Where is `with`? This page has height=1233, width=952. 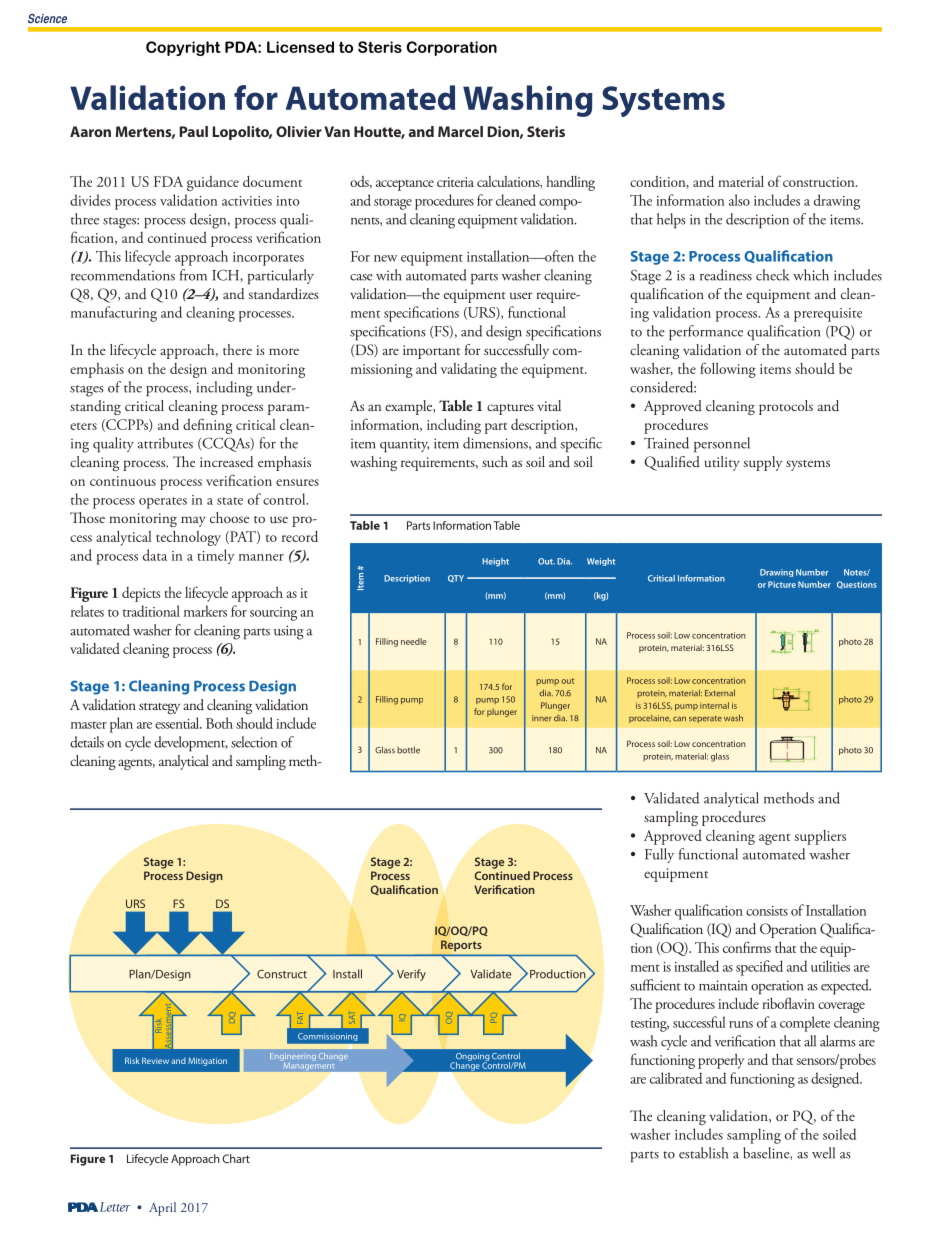 with is located at coordinates (389, 275).
